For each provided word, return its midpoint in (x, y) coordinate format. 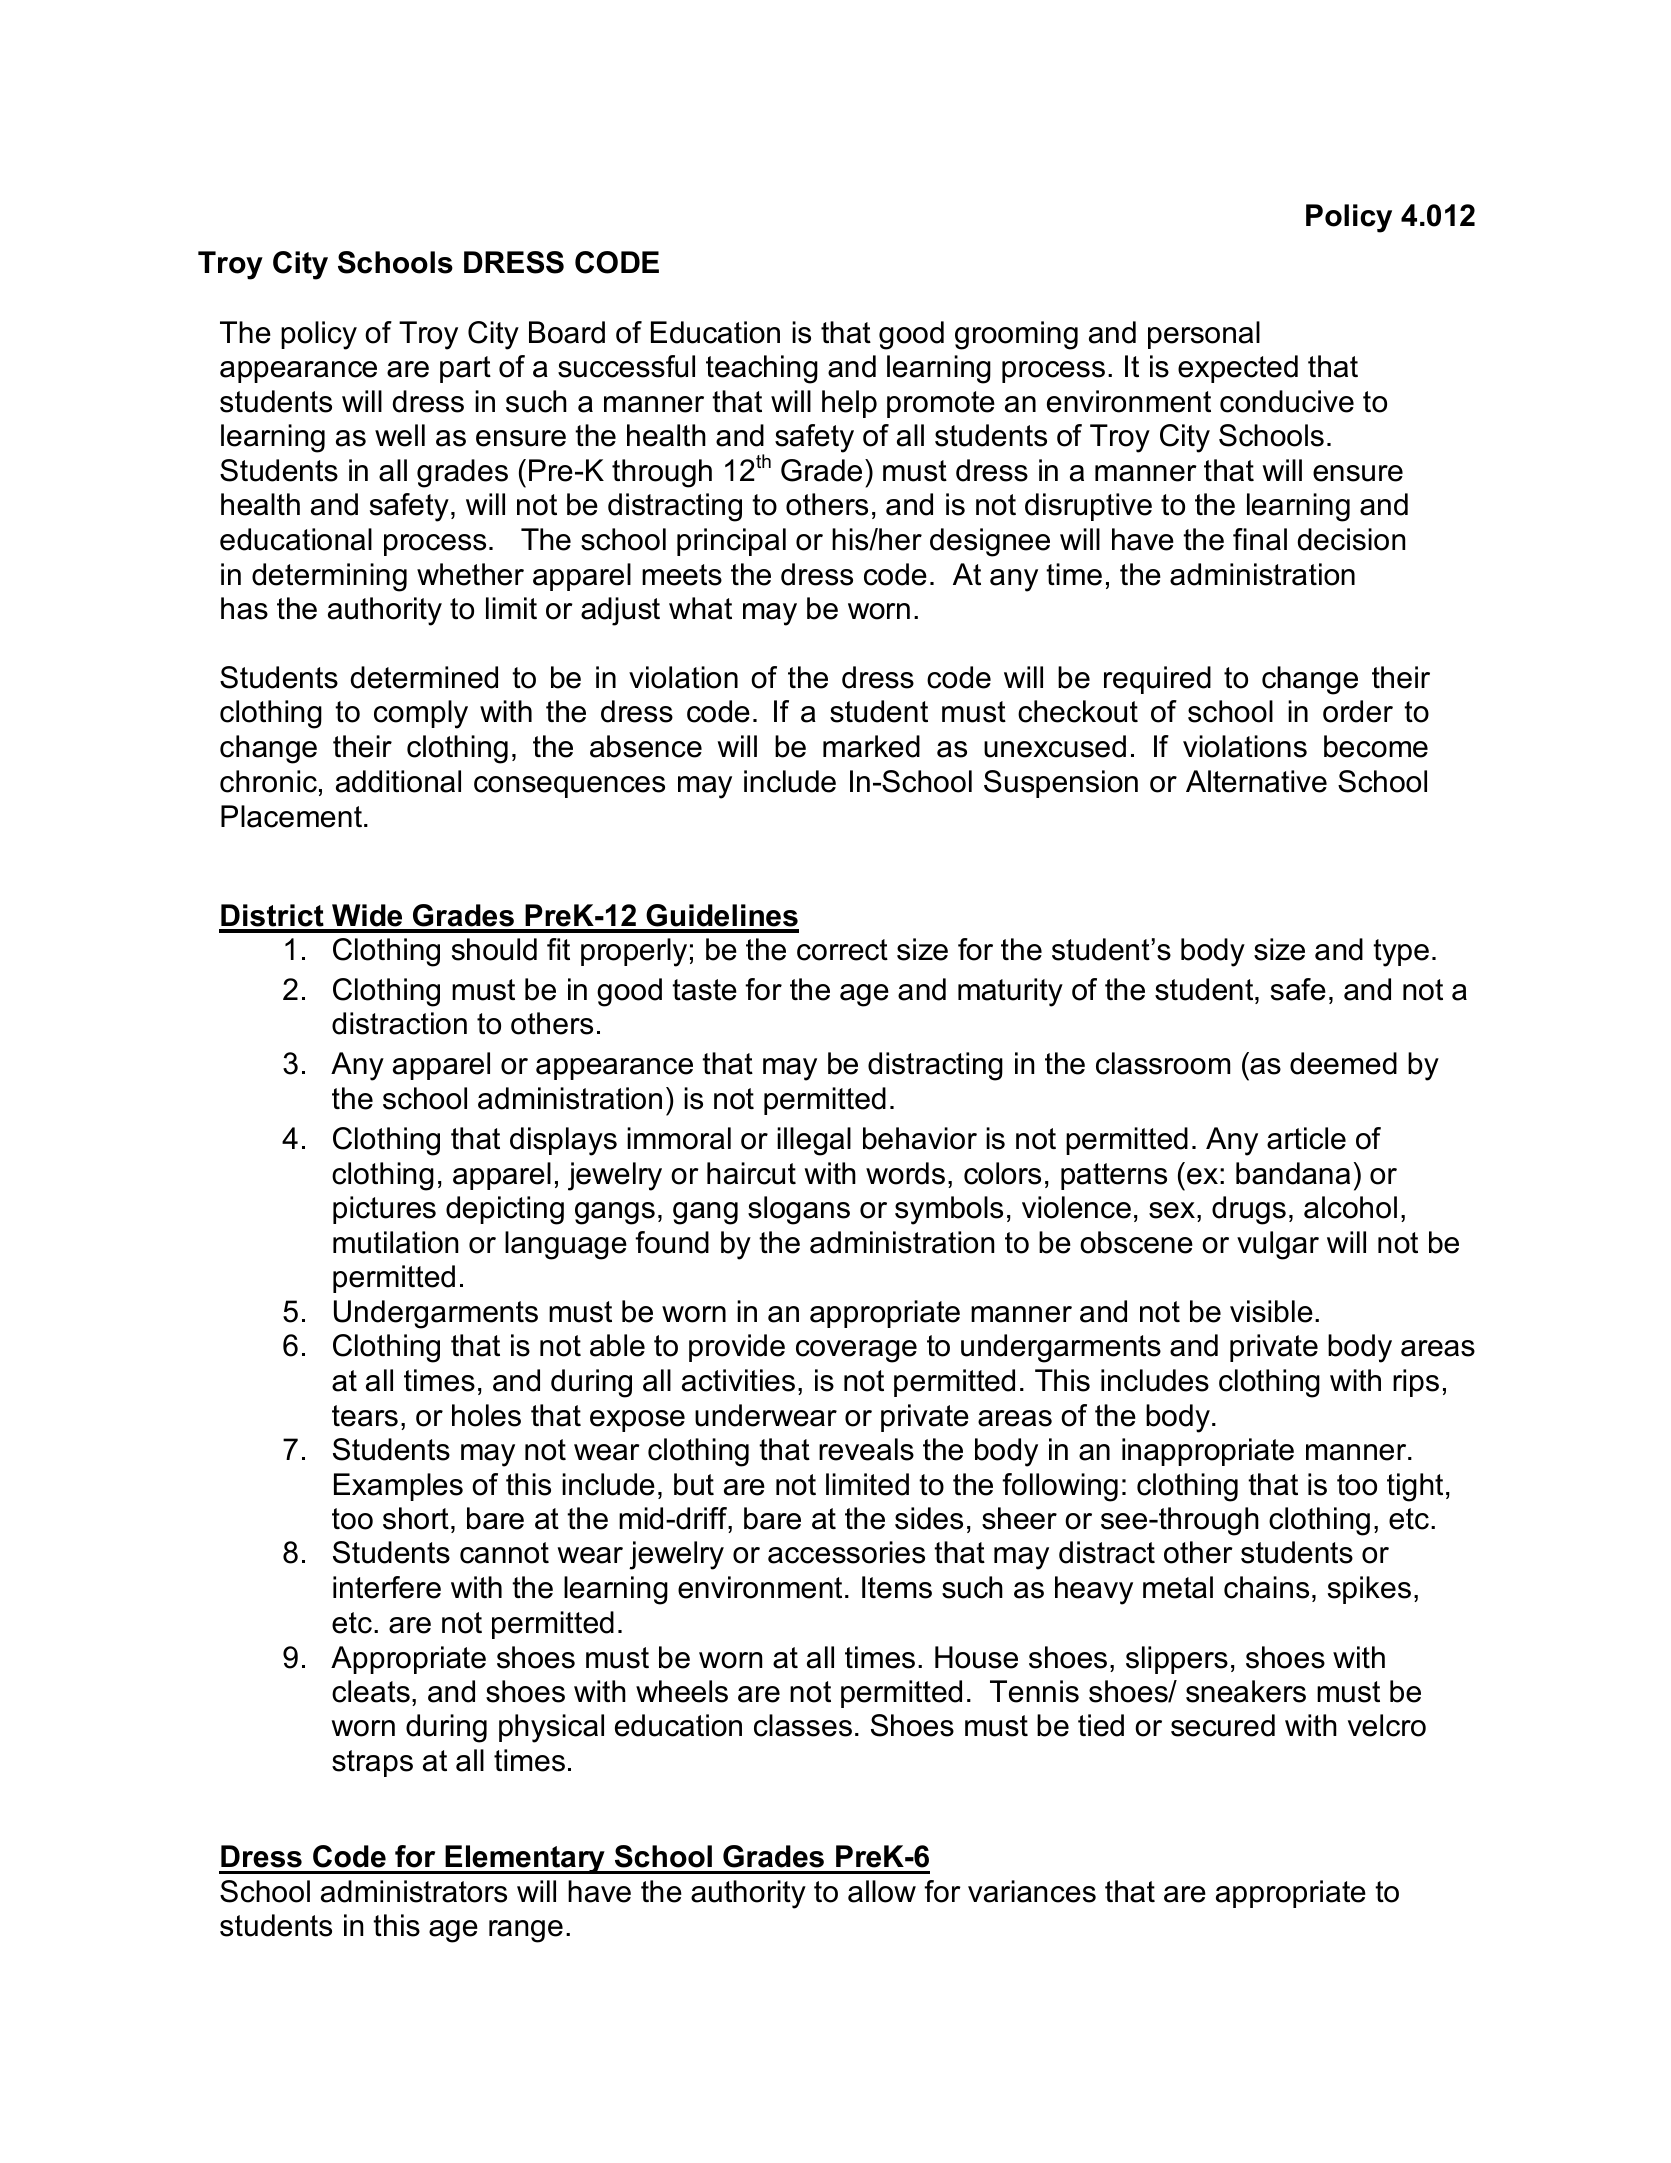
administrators (414, 1891)
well (400, 435)
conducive (1287, 401)
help (849, 404)
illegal (814, 1141)
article (1306, 1138)
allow (882, 1891)
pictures (384, 1210)
